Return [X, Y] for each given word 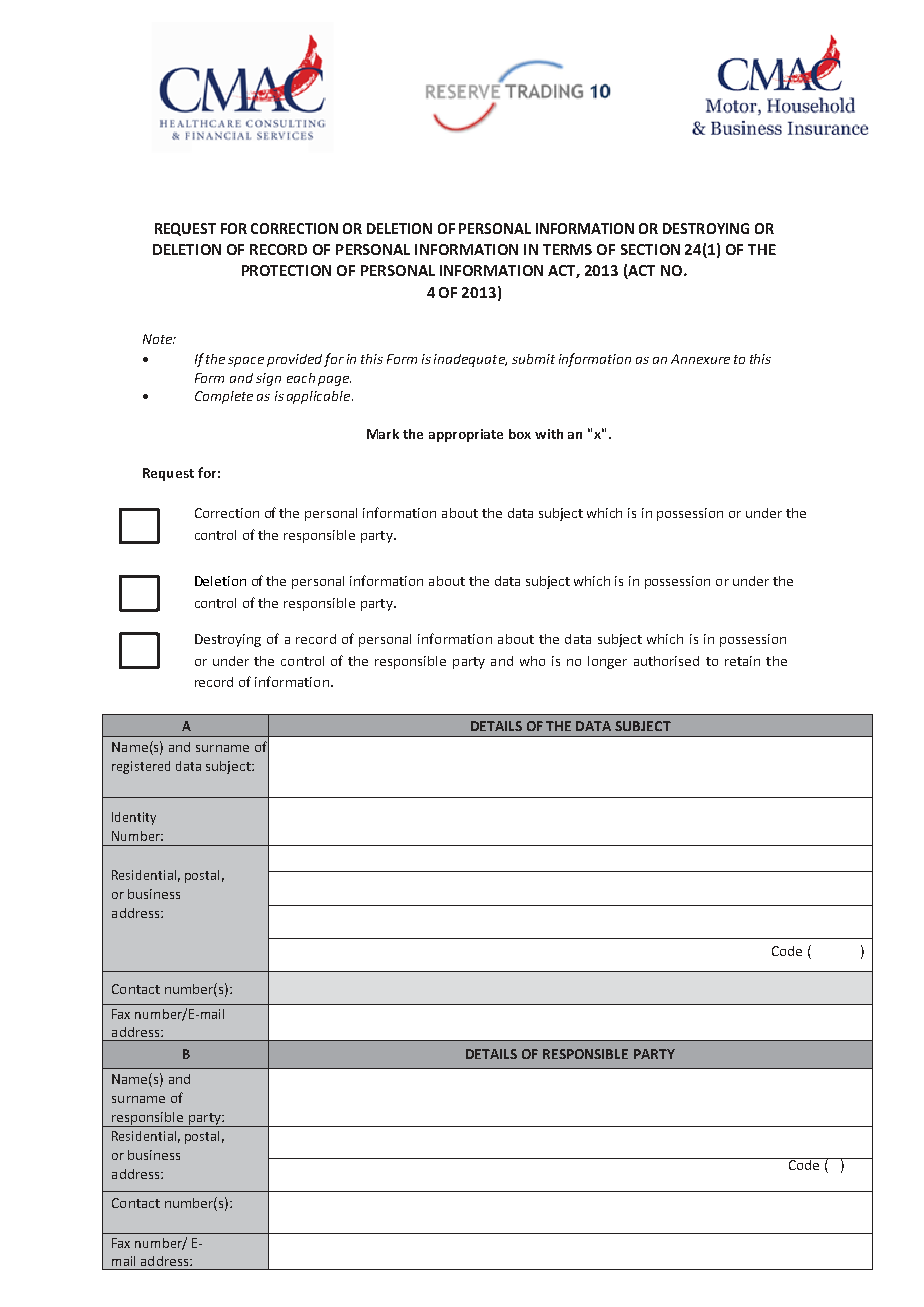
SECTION [650, 249]
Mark [383, 434]
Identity [134, 818]
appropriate [466, 435]
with [549, 434]
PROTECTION [286, 270]
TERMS [567, 249]
